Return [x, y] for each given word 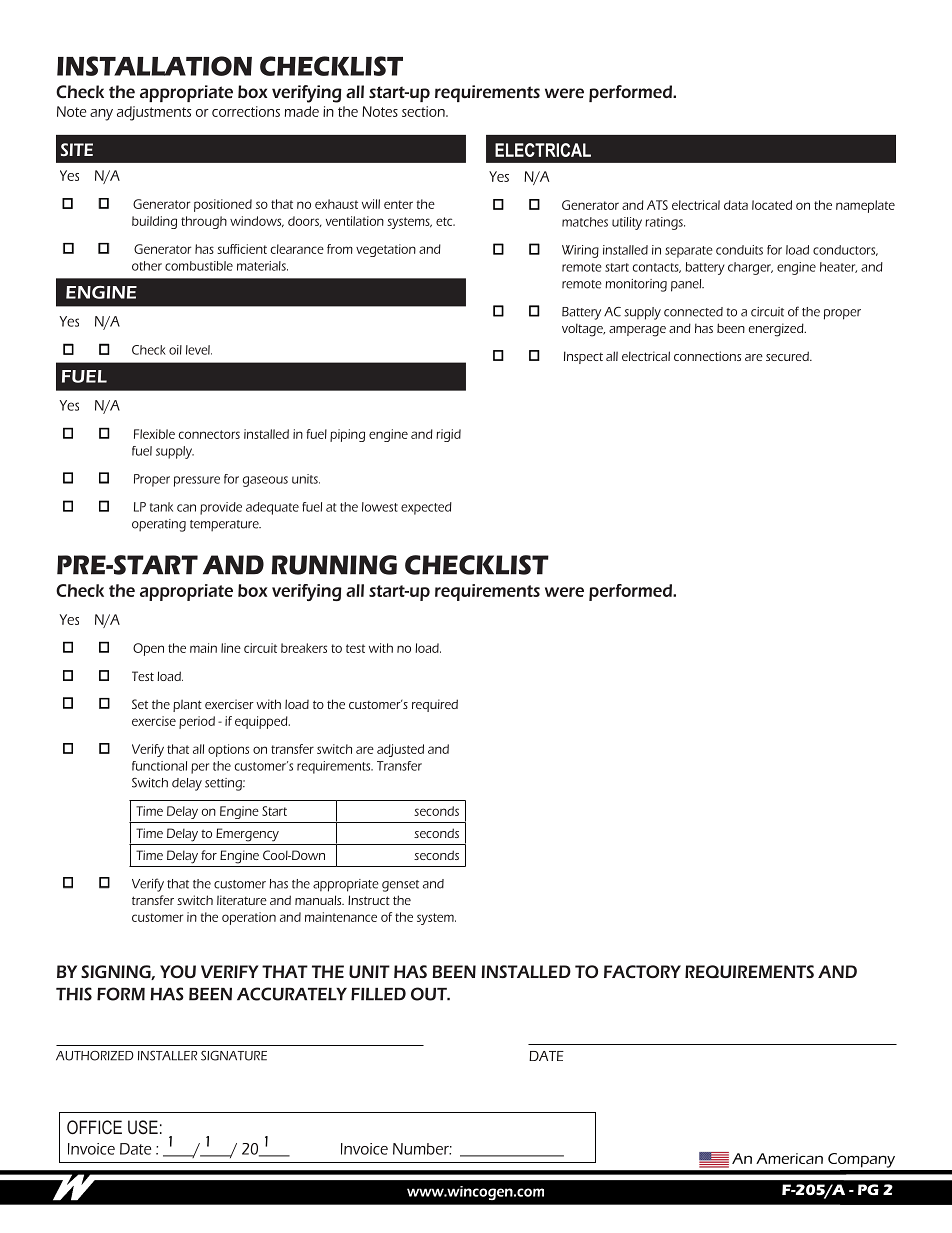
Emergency [247, 835]
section [424, 111]
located [772, 205]
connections [707, 356]
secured [788, 356]
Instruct [369, 900]
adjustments [154, 113]
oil [175, 350]
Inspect [583, 357]
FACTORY [642, 971]
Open [148, 649]
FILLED [378, 994]
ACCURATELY [292, 994]
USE [143, 1127]
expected [426, 508]
